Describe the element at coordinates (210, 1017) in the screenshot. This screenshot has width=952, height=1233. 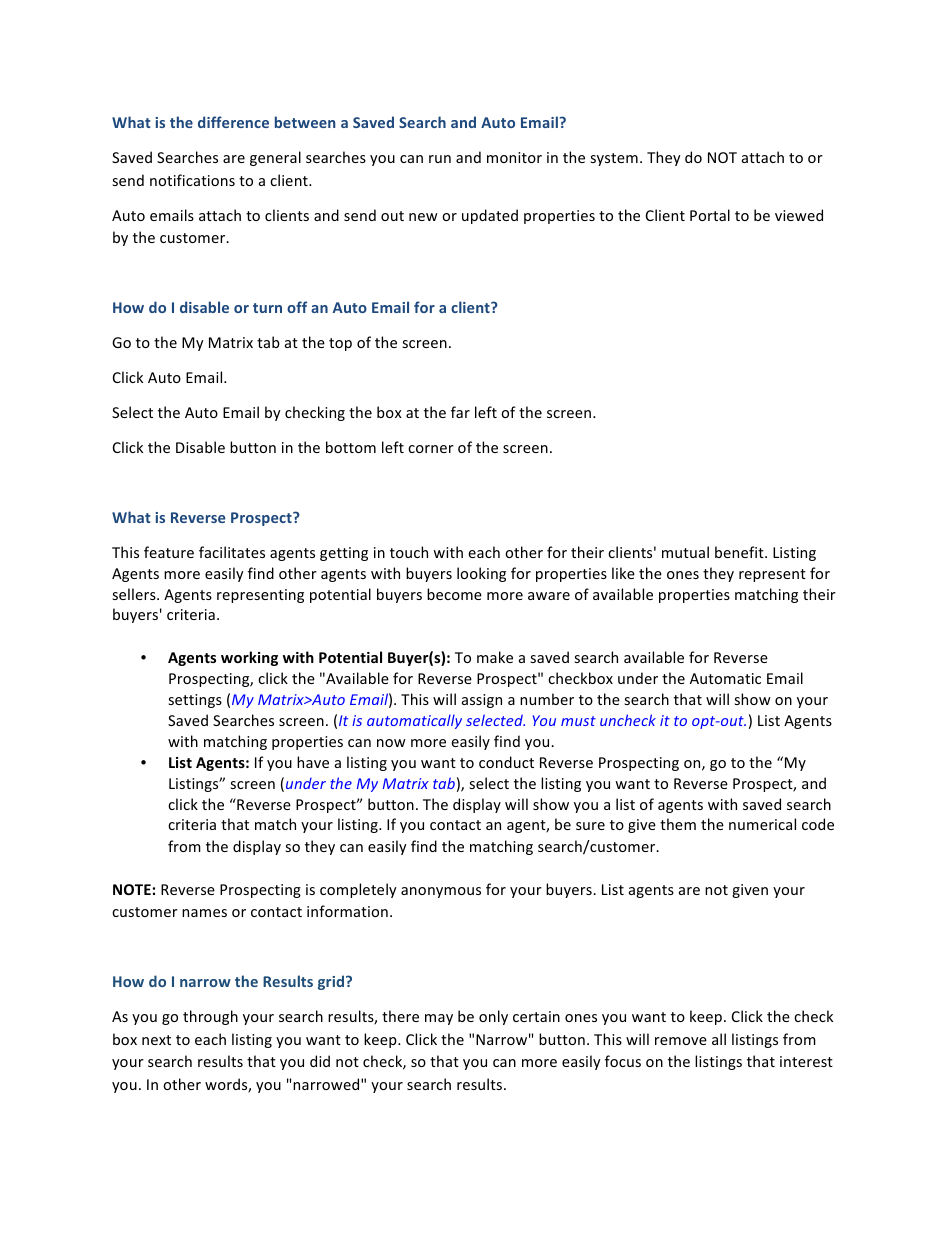
I see `through` at that location.
